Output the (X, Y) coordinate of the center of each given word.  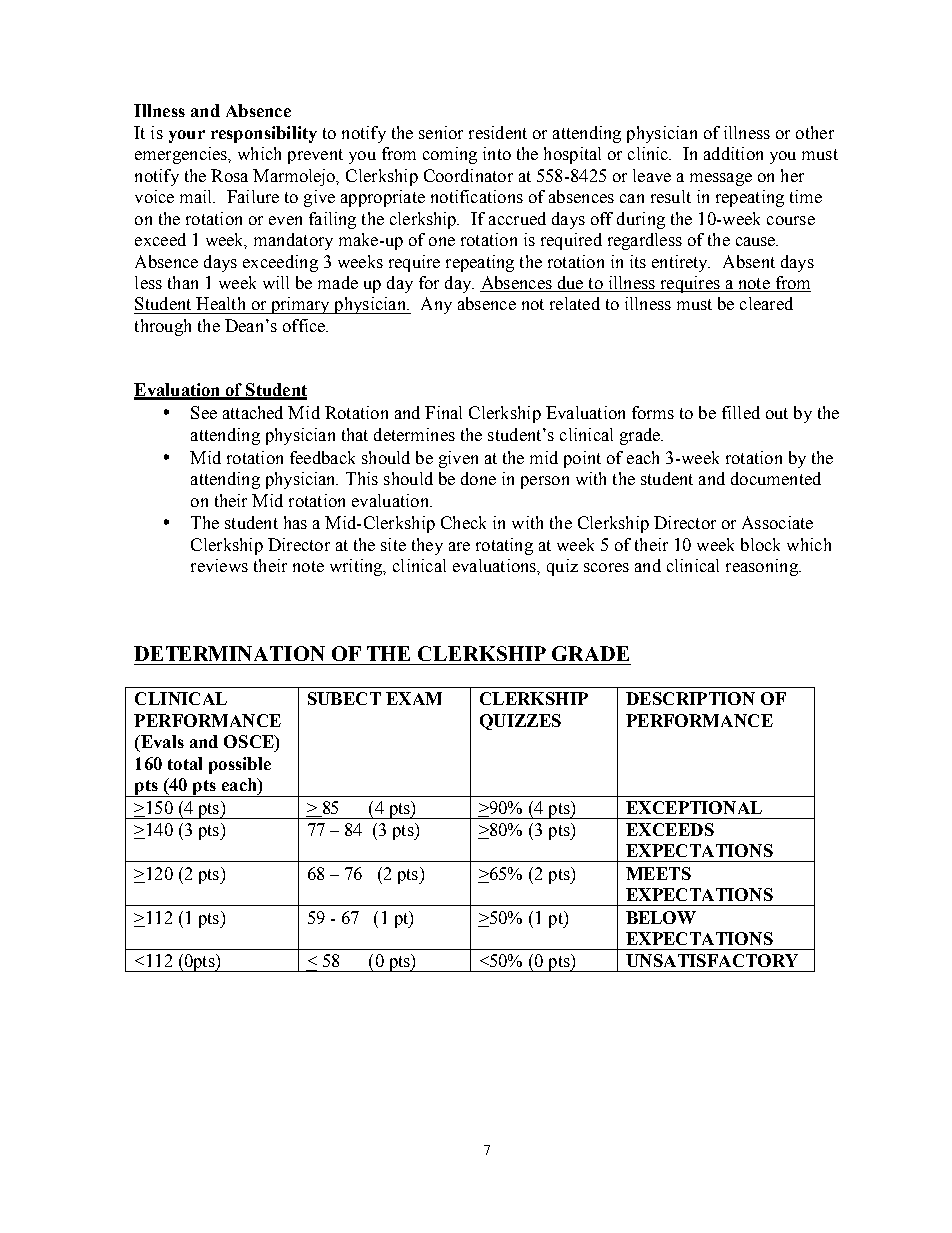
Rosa (229, 175)
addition (733, 153)
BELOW (661, 917)
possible (240, 765)
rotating (504, 546)
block (760, 544)
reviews (219, 565)
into (497, 153)
